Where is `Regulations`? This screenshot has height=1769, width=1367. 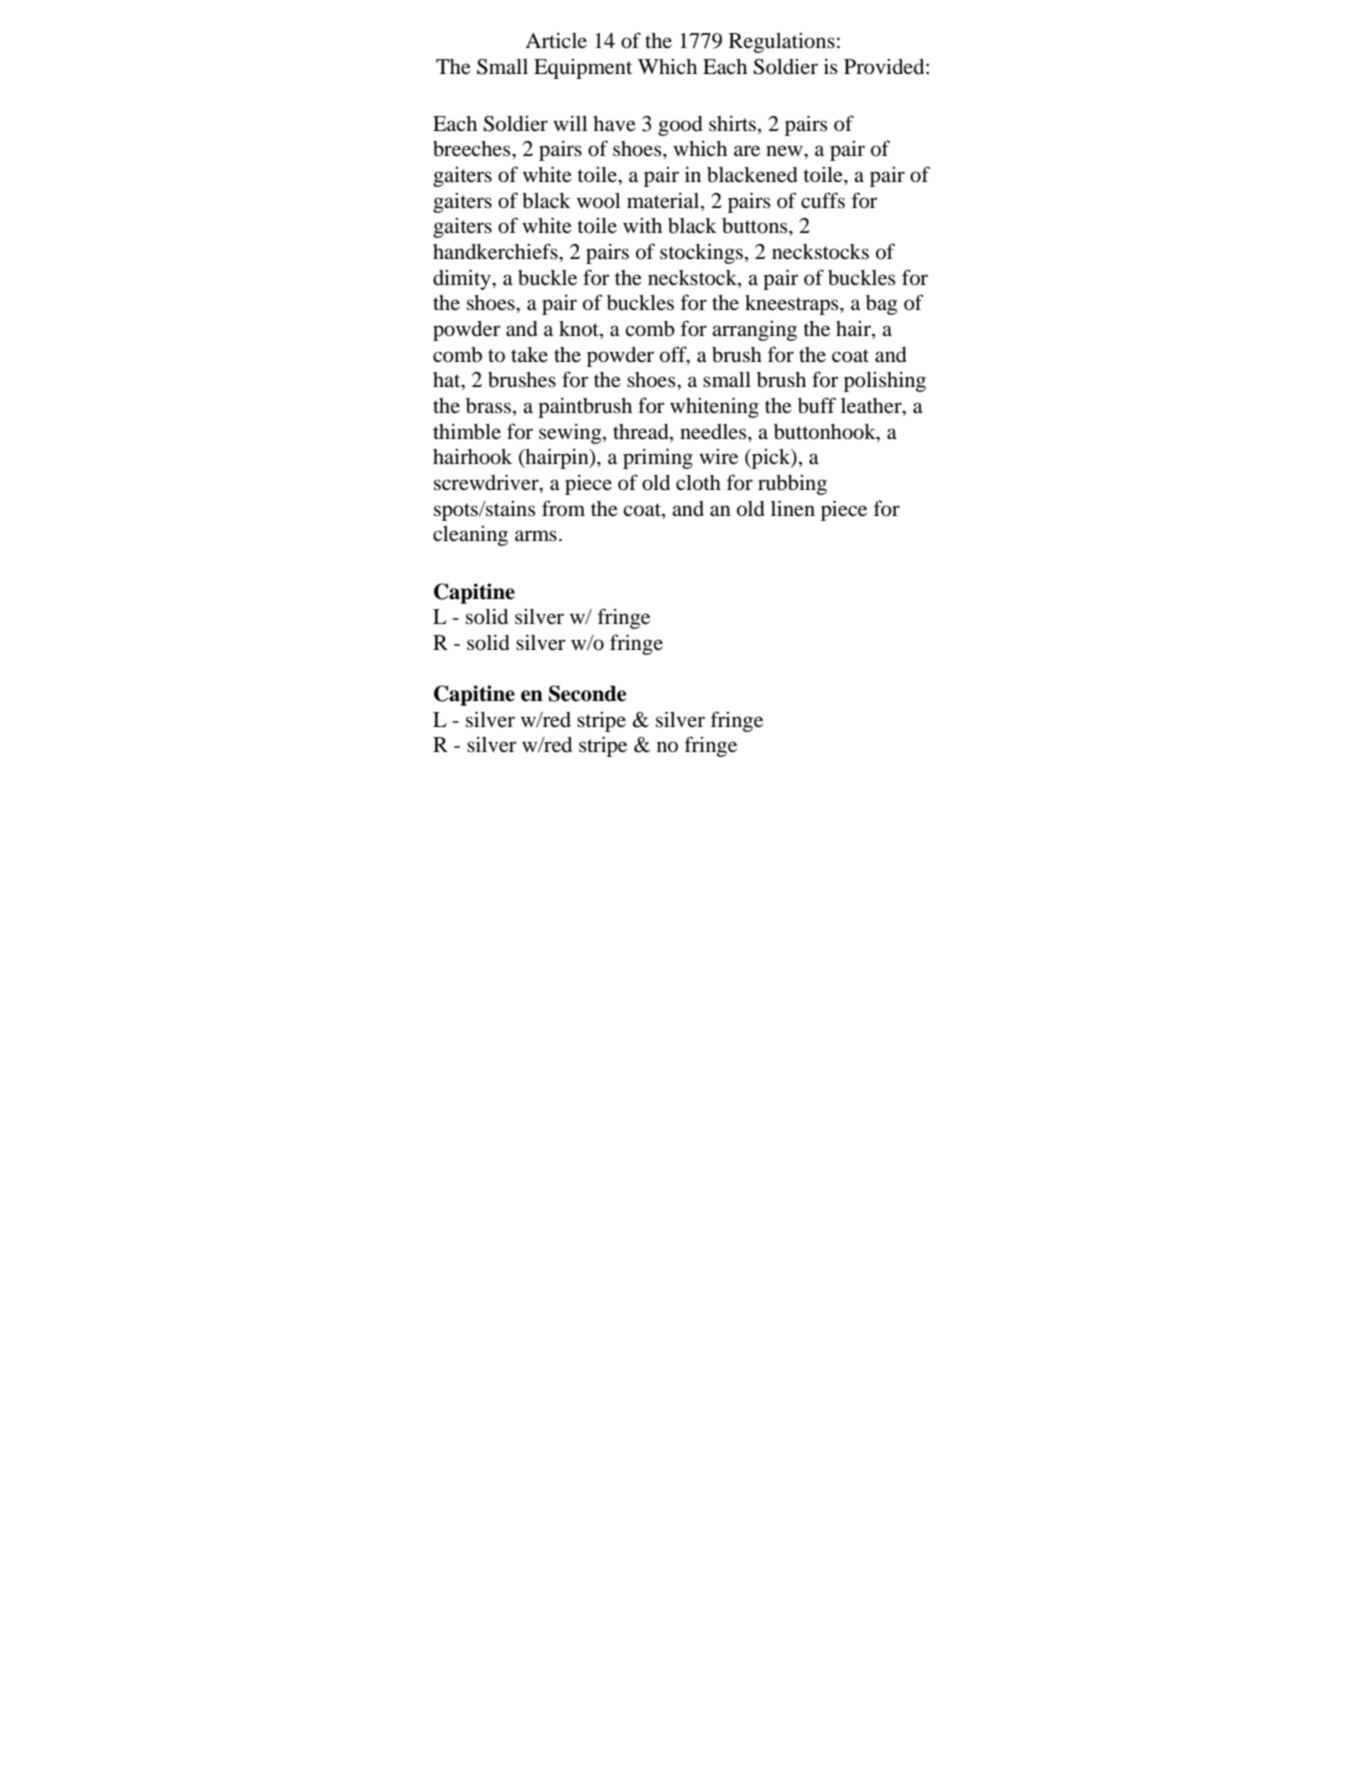
Regulations is located at coordinates (782, 43).
